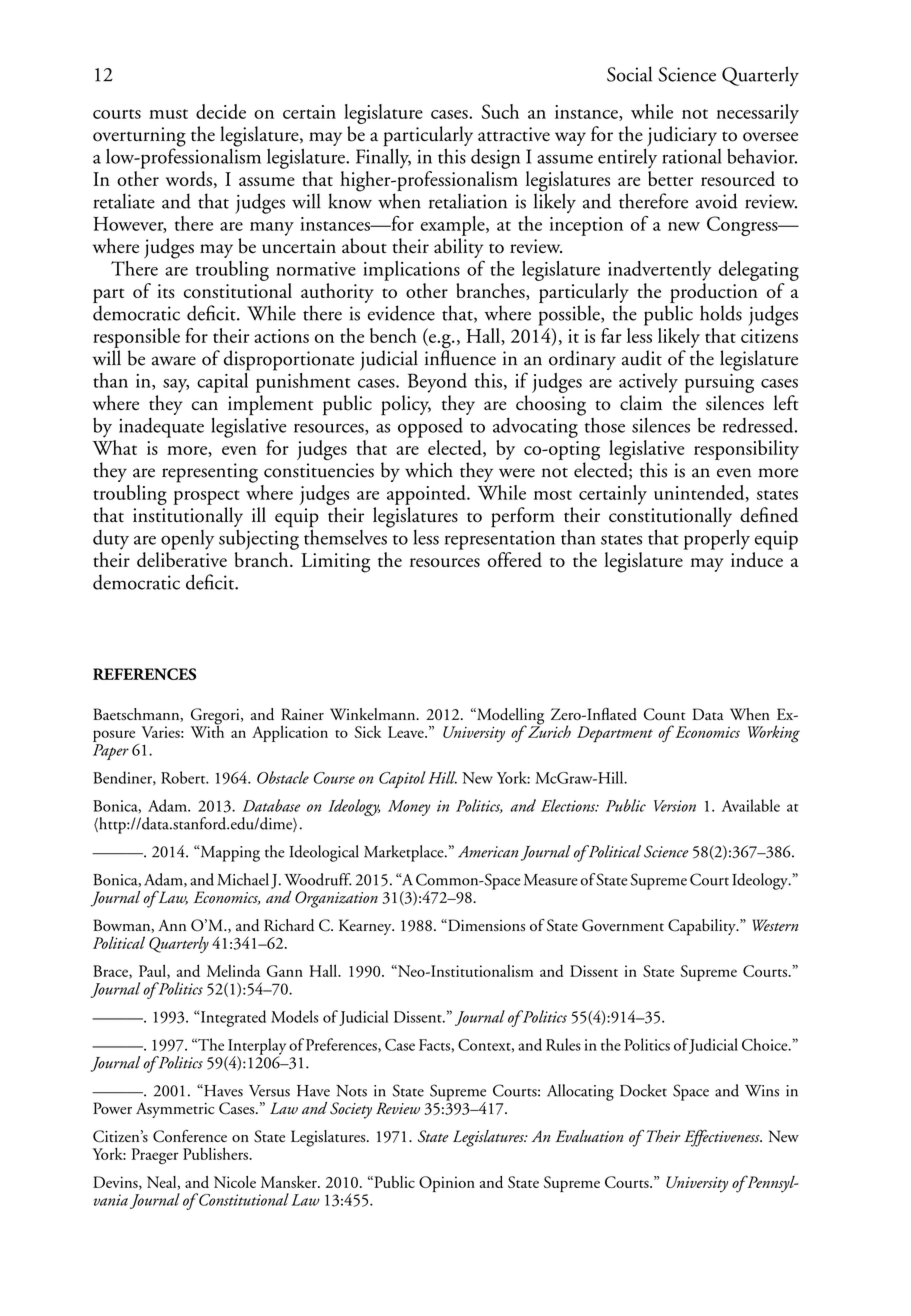 The width and height of the screenshot is (911, 1316). Describe the element at coordinates (168, 114) in the screenshot. I see `must` at that location.
